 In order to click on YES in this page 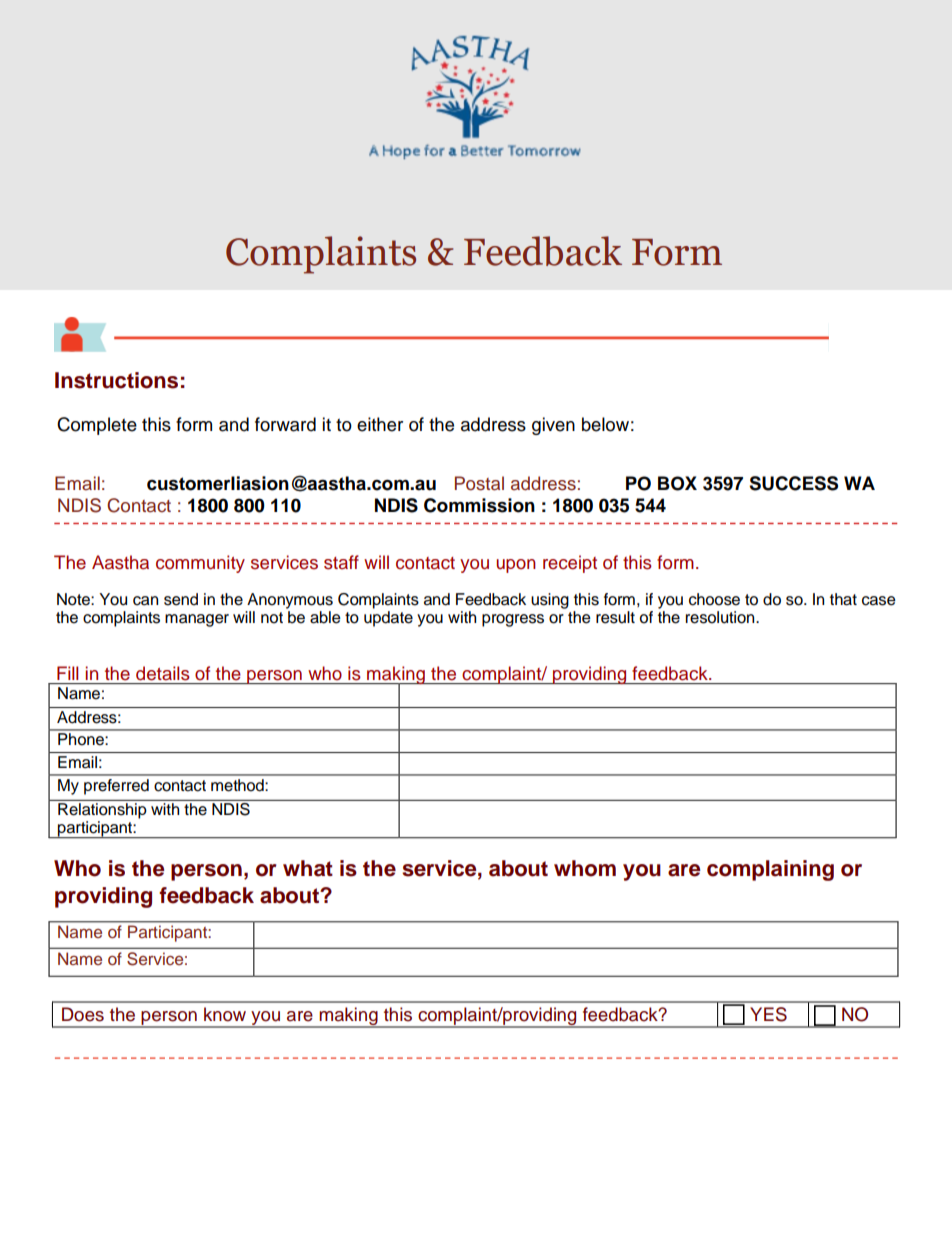, I will do `click(768, 1014)`.
